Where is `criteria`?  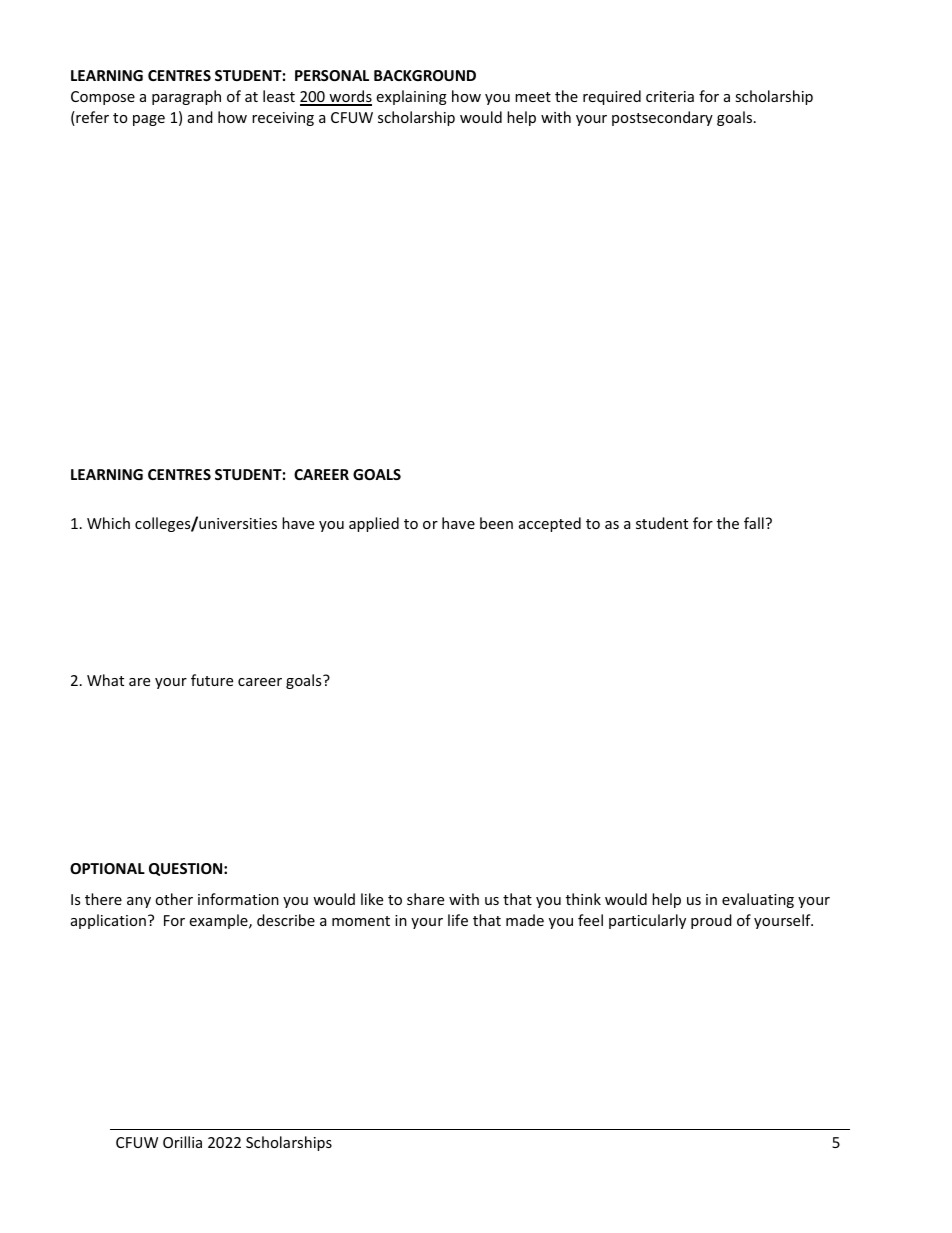
criteria is located at coordinates (670, 96).
